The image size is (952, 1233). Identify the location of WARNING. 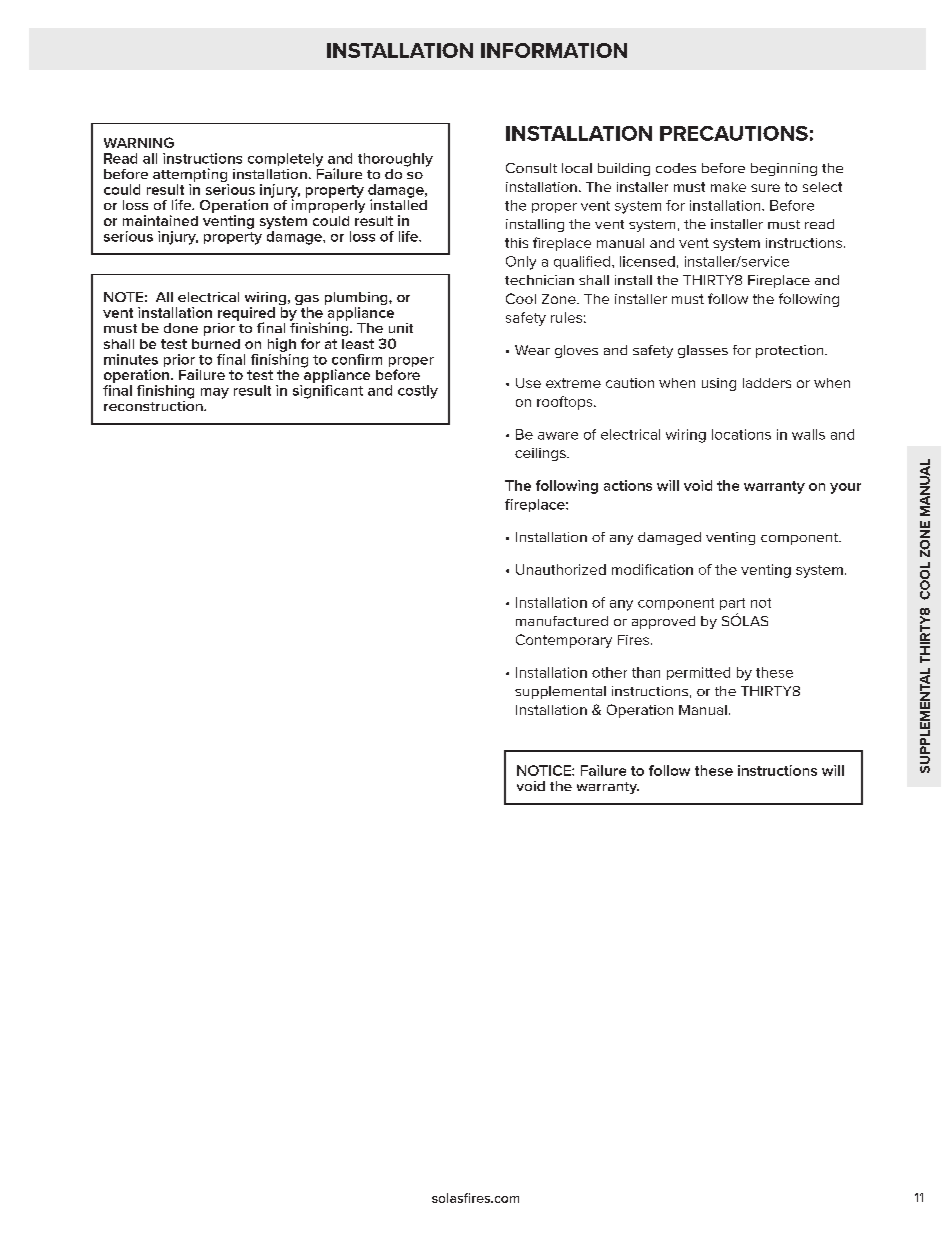
(139, 142).
